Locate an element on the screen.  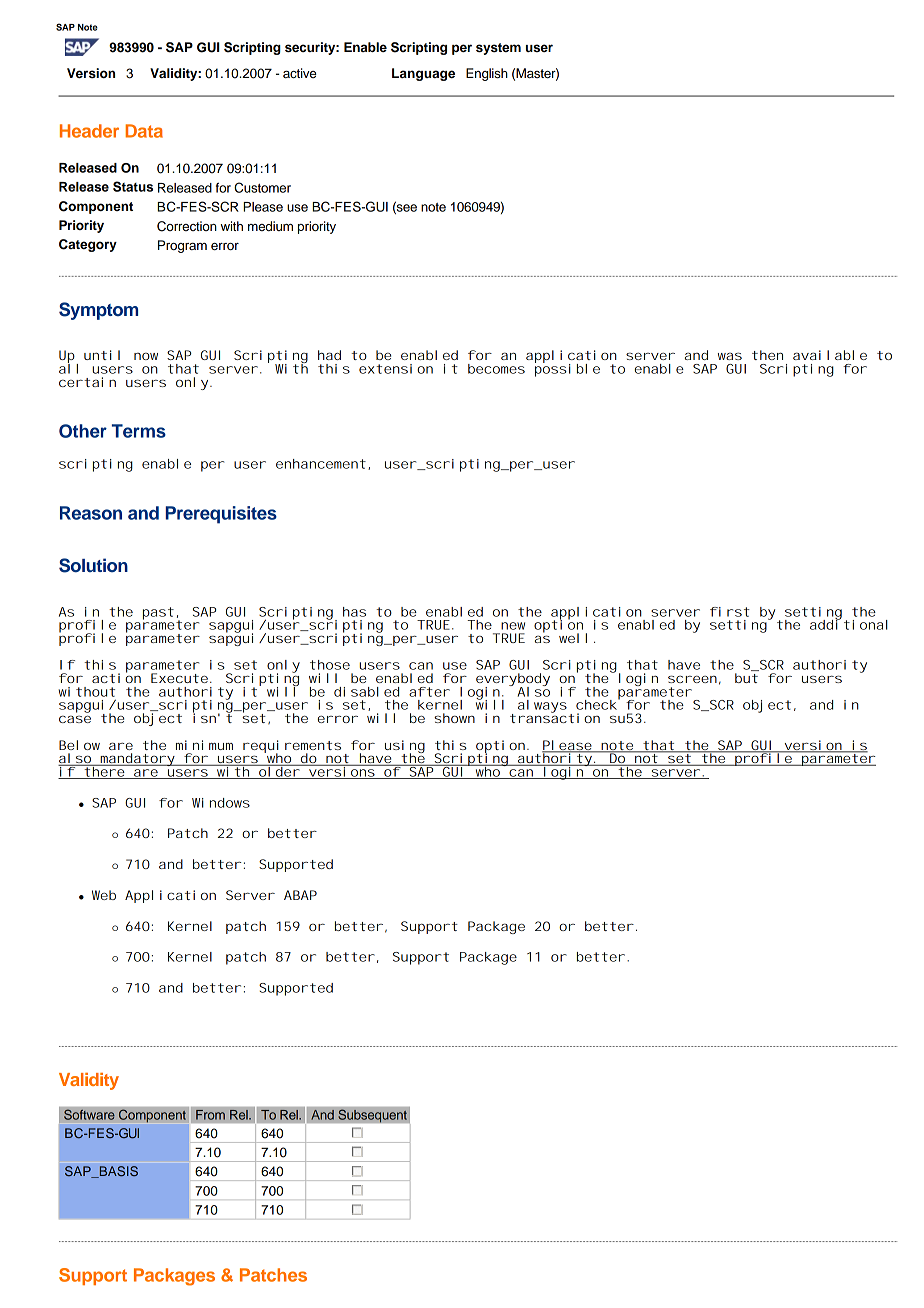
then is located at coordinates (767, 355).
